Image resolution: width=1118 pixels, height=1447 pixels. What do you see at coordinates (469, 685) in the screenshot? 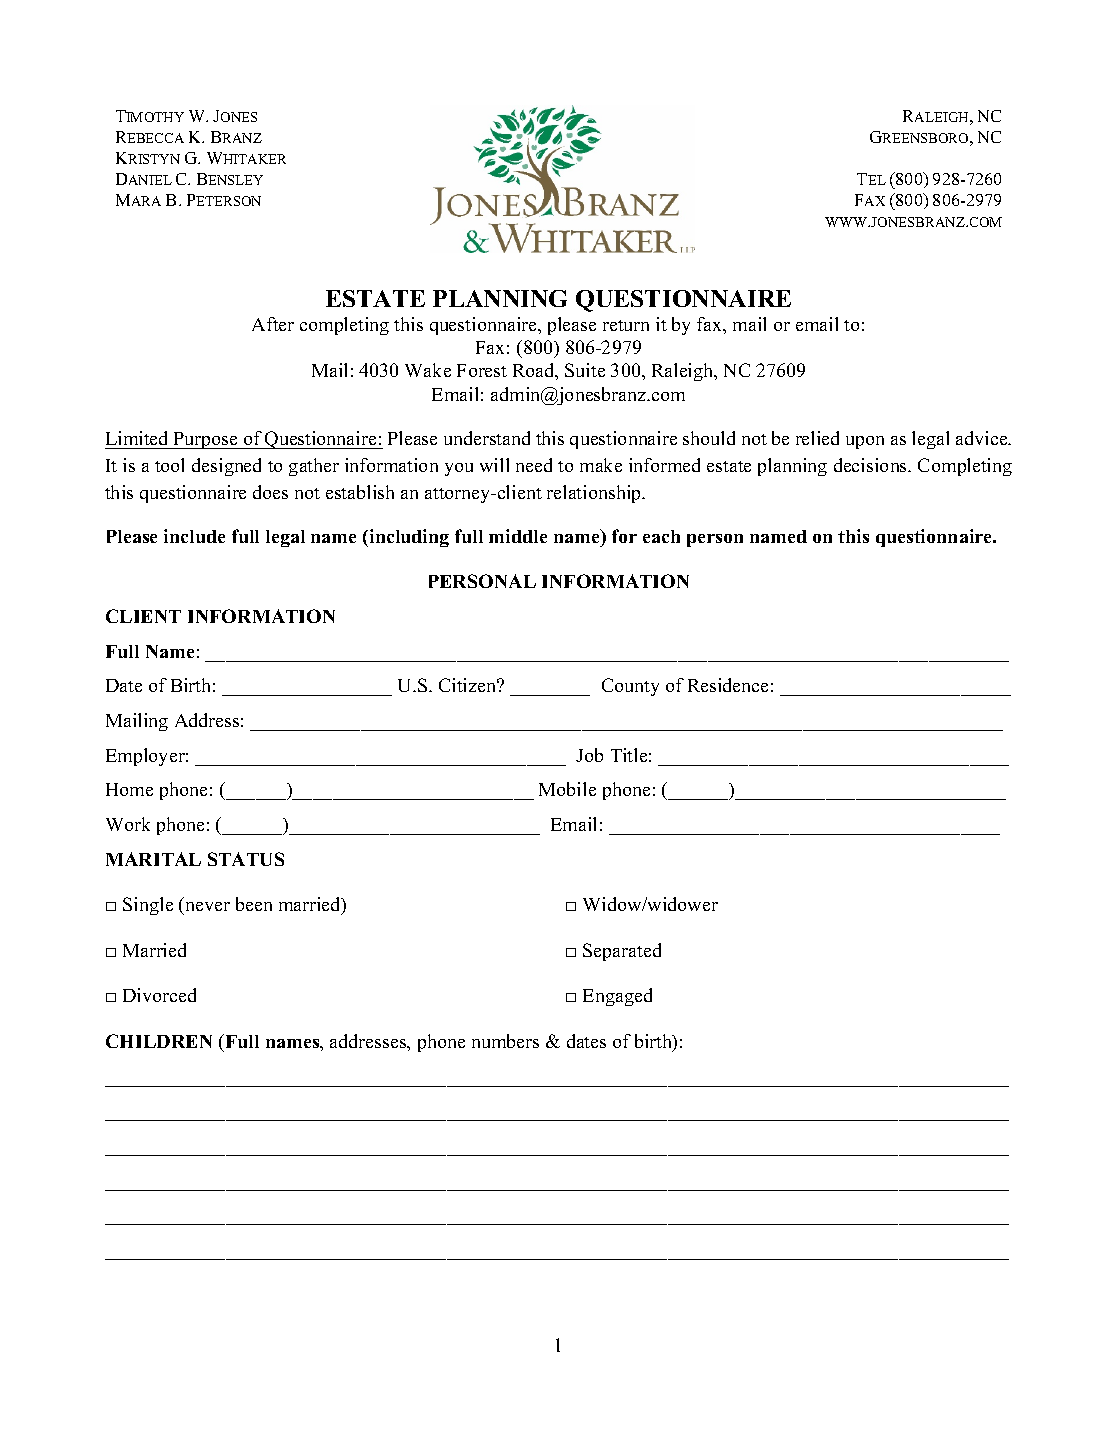
I see `Citizen` at bounding box center [469, 685].
